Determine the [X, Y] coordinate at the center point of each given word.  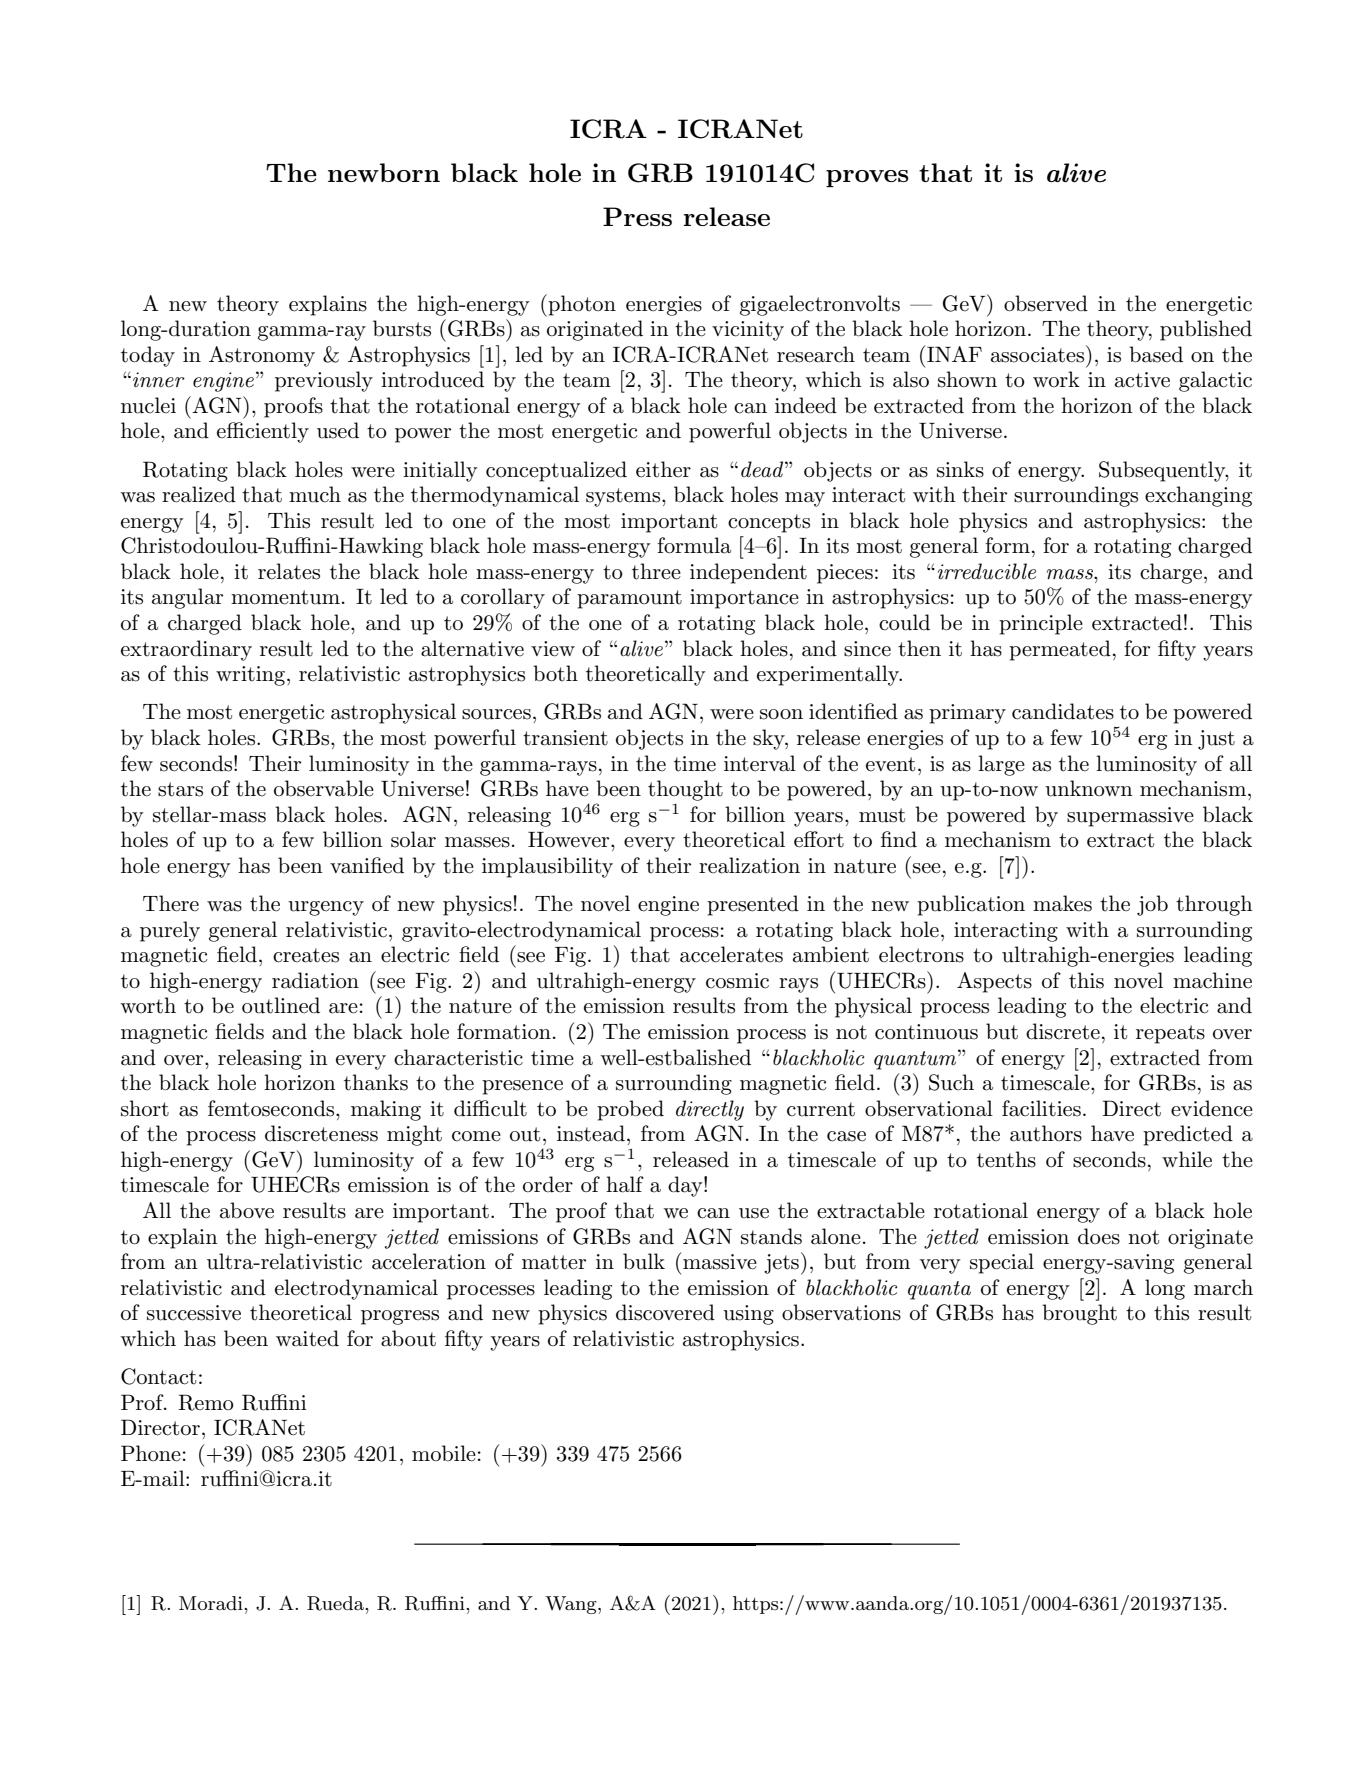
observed [1046, 303]
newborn [384, 172]
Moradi [212, 1603]
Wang [572, 1605]
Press [637, 216]
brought [1079, 1314]
